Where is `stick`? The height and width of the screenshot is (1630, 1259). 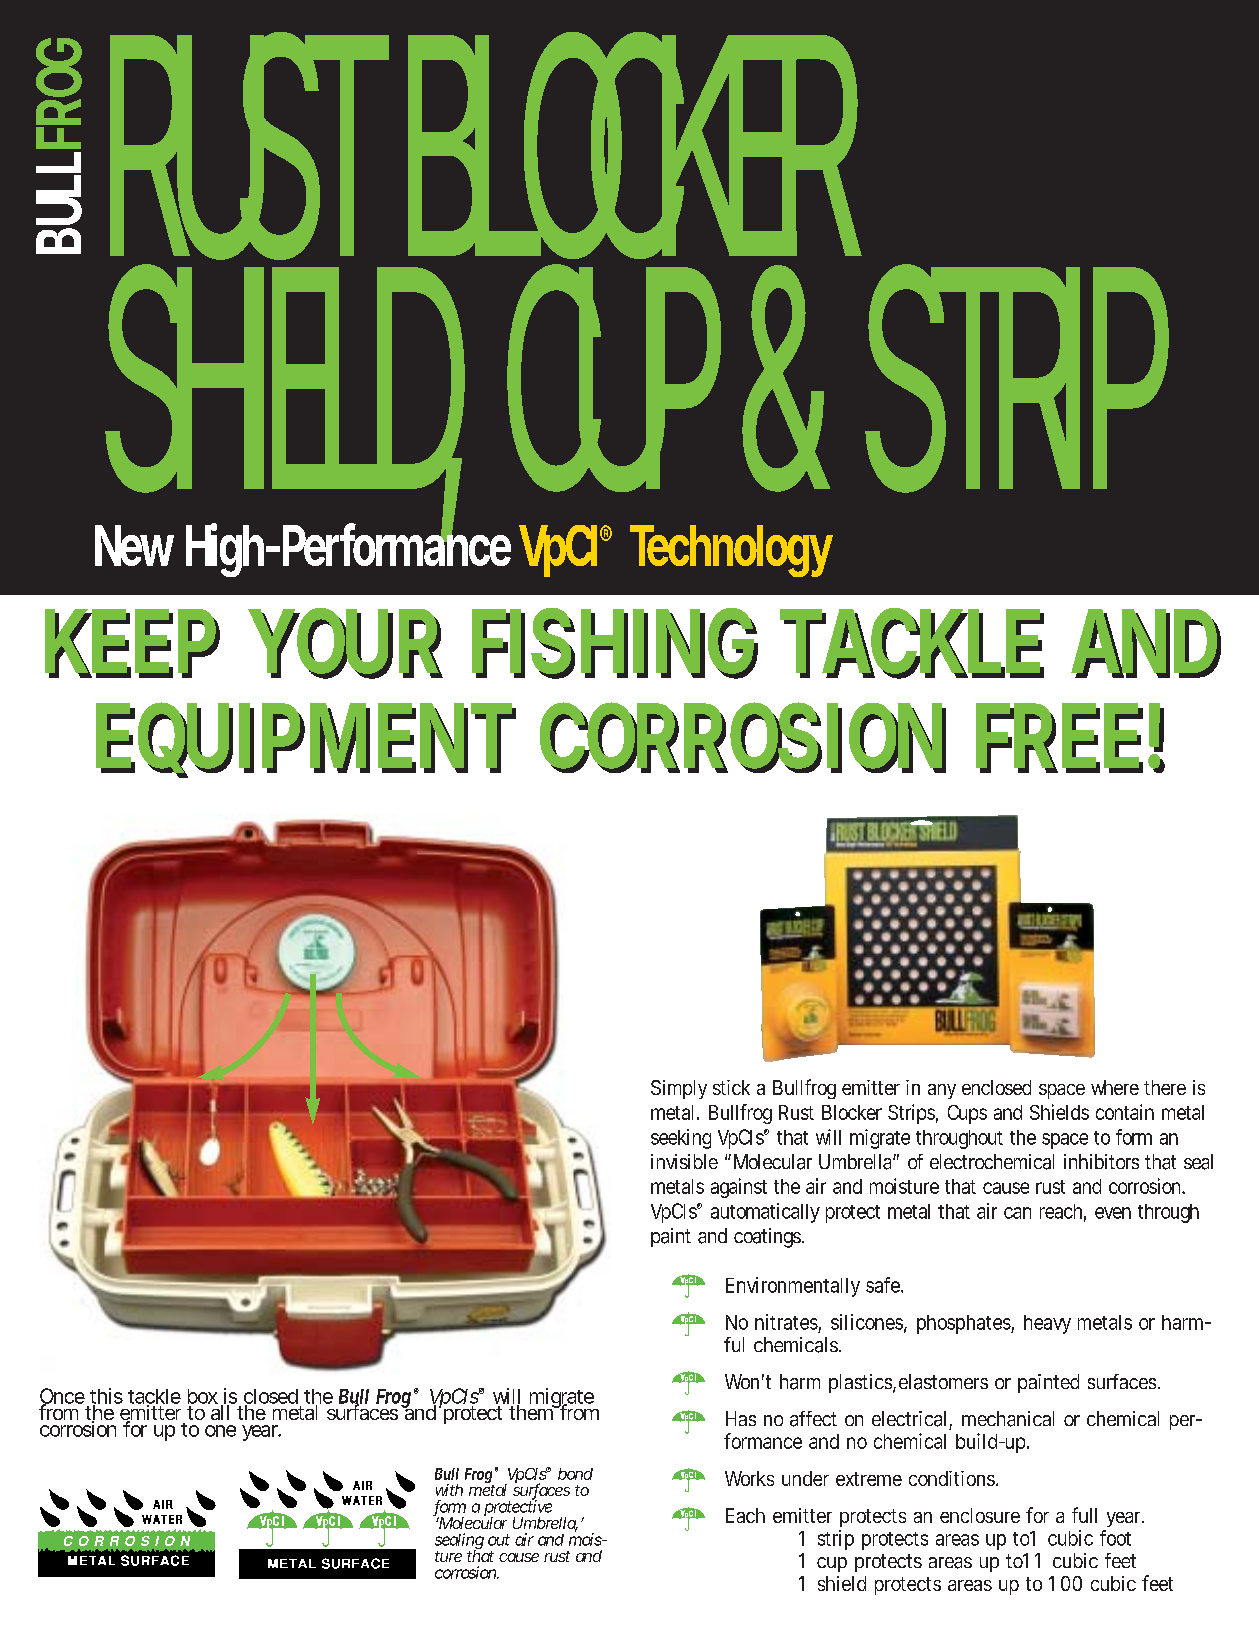 stick is located at coordinates (731, 1087).
